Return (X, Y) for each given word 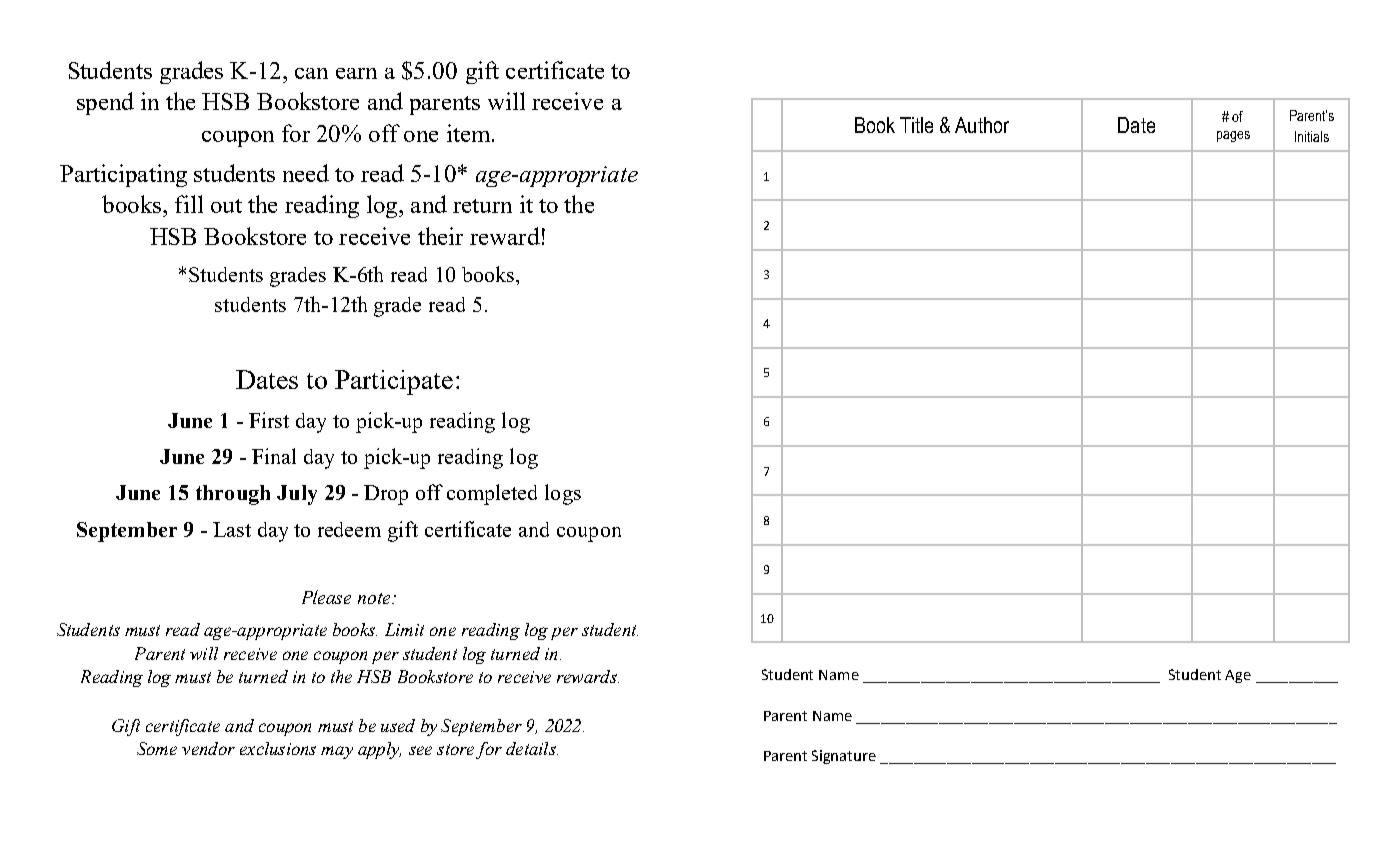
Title (916, 125)
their (440, 236)
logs (563, 494)
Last (232, 529)
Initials (1312, 136)
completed (492, 494)
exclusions (278, 748)
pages (1233, 136)
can (311, 73)
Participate (394, 382)
